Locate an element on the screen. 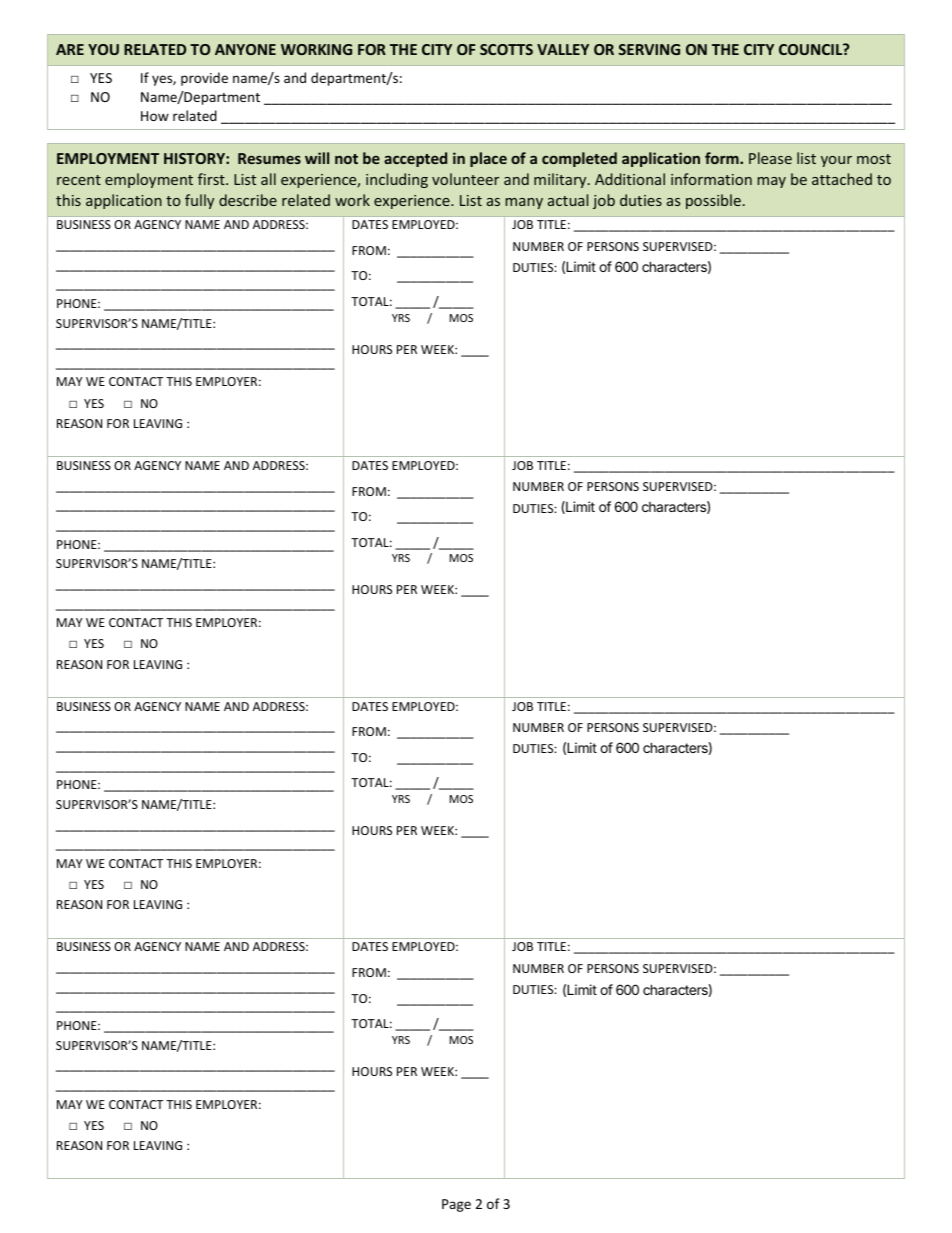  SCOTTS is located at coordinates (506, 49).
